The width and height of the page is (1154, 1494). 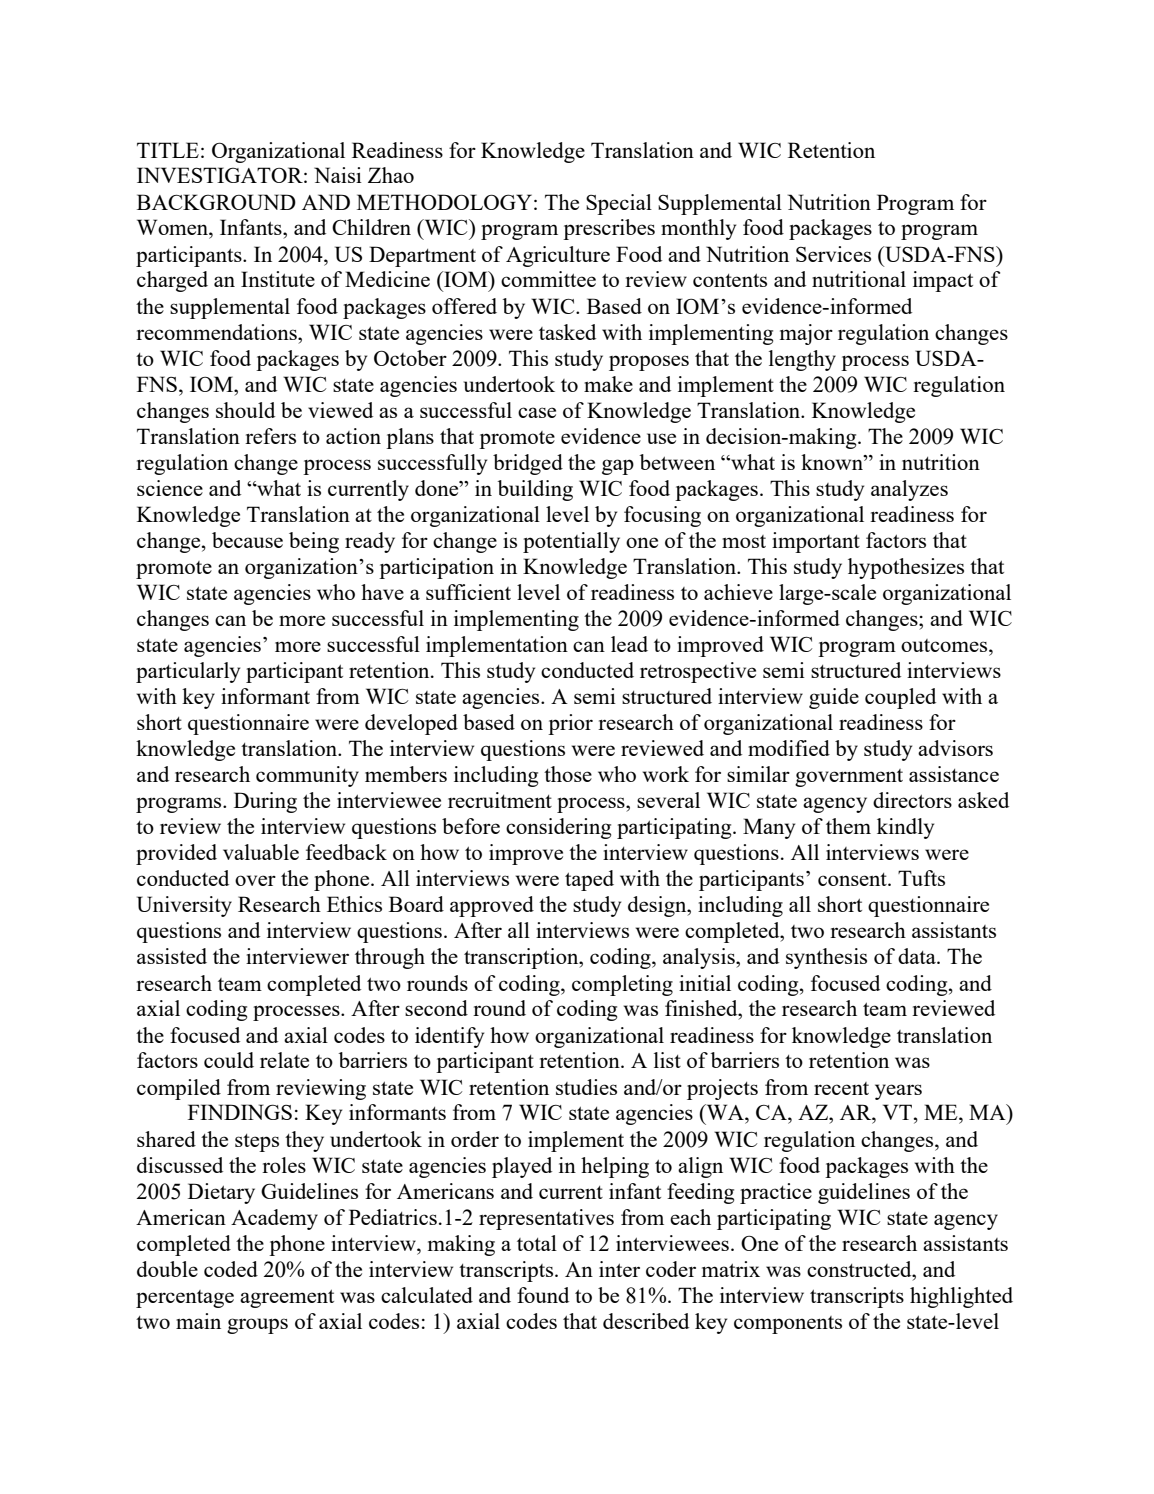 I want to click on Services, so click(x=833, y=254).
